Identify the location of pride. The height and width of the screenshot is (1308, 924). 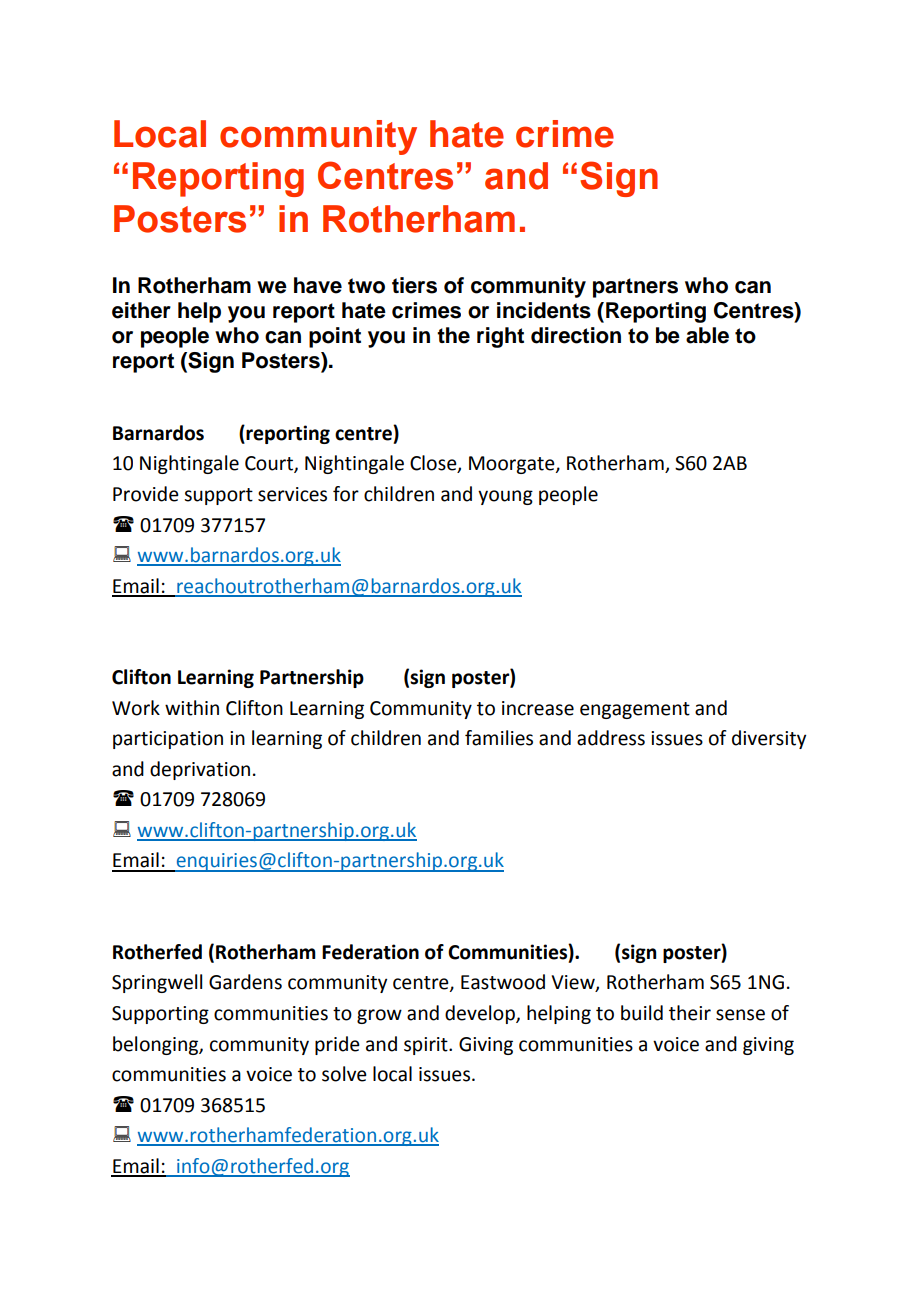
(337, 1045).
